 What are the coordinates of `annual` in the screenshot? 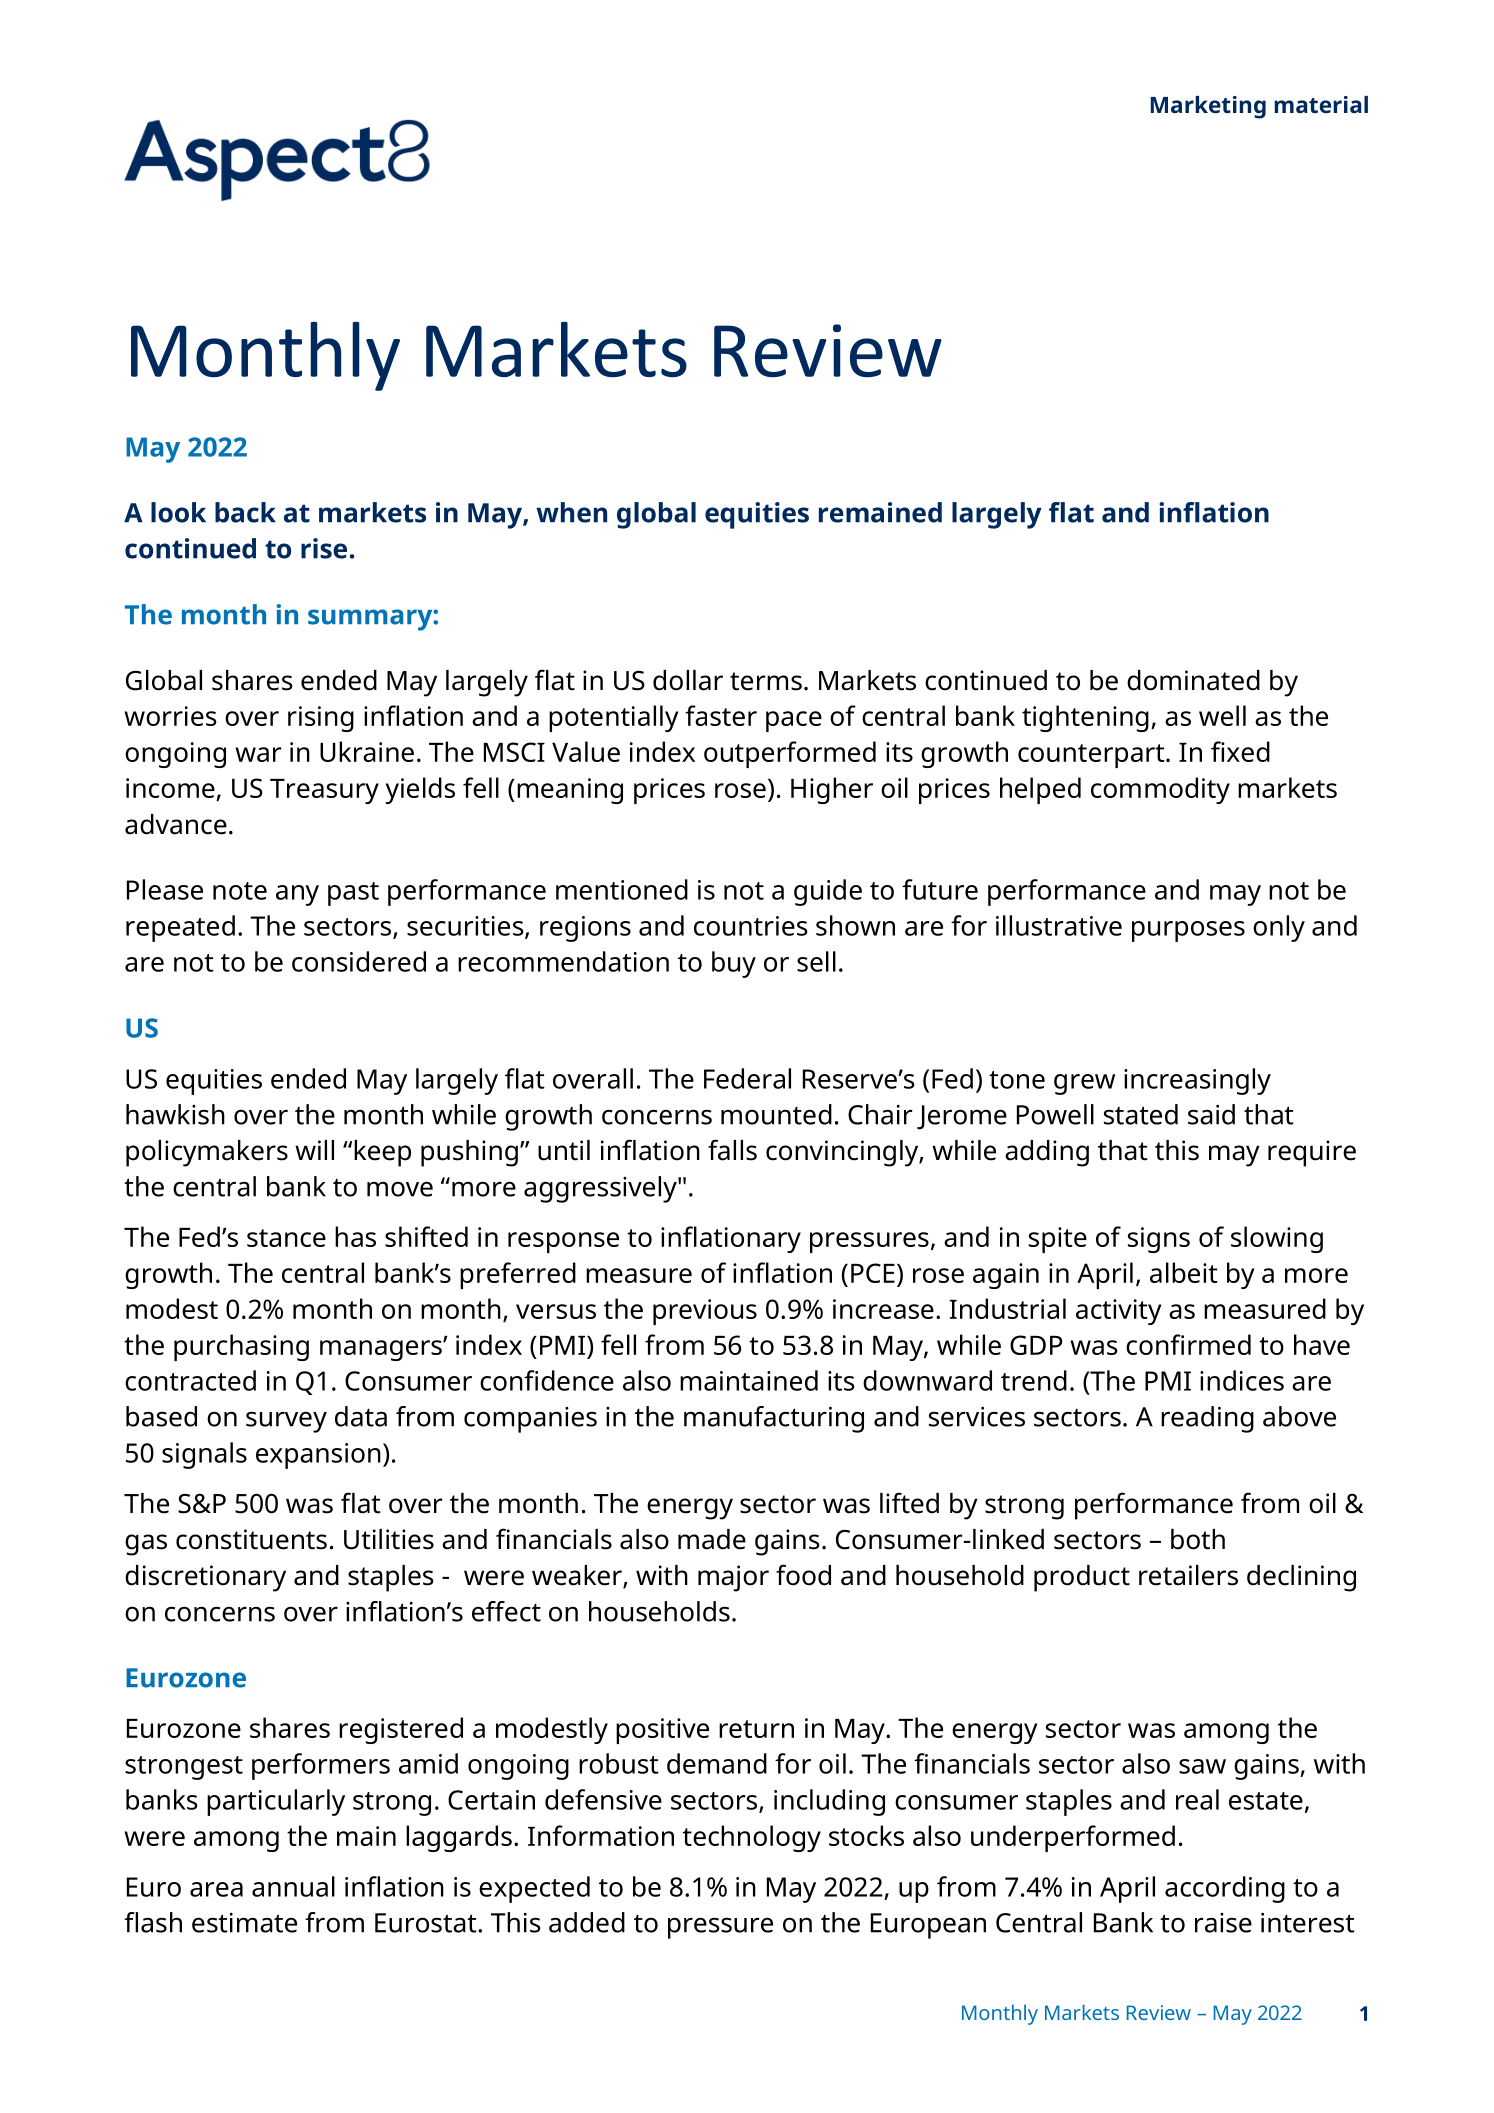 It's located at (293, 1886).
